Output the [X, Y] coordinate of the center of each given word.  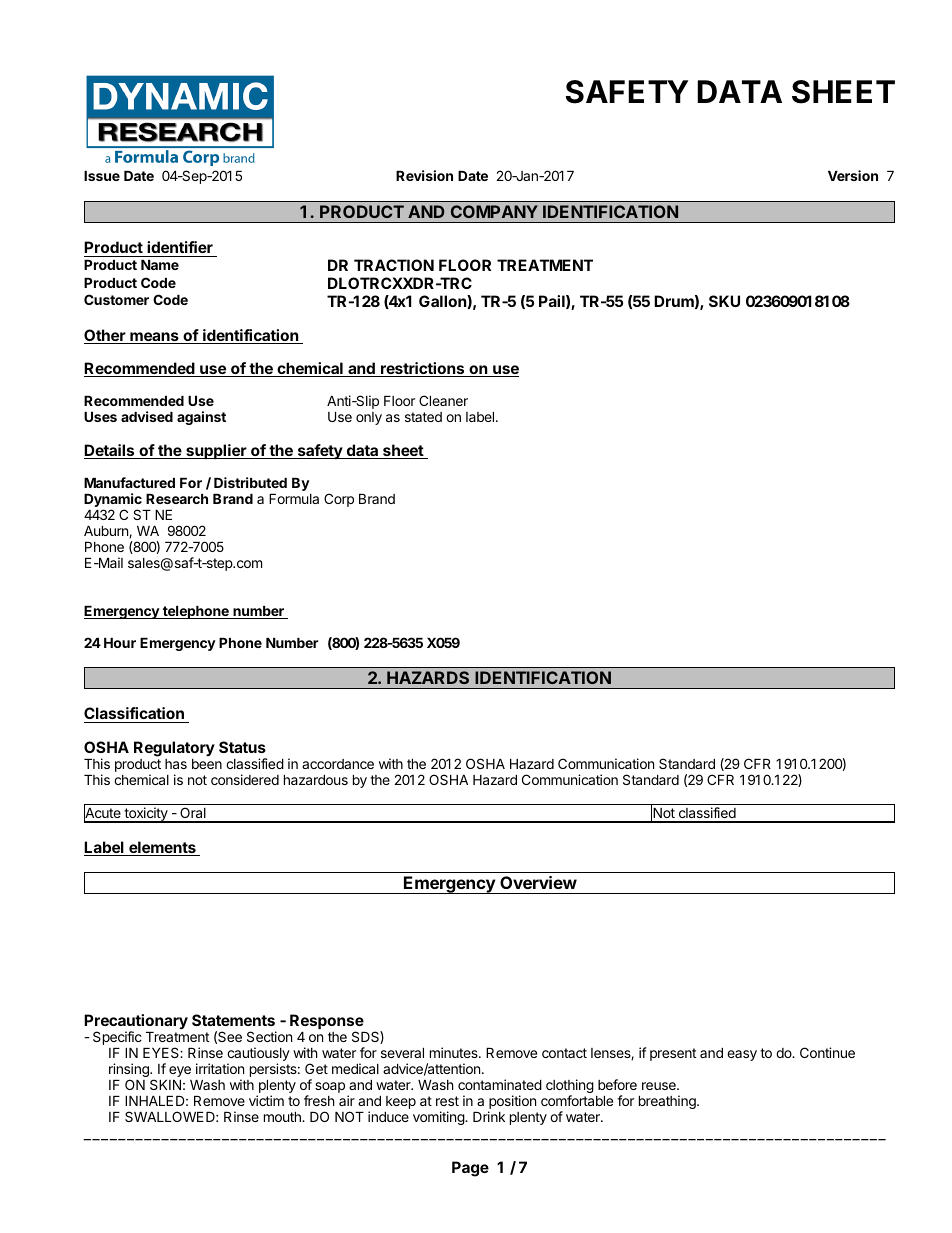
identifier [180, 247]
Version [853, 175]
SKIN [165, 1084]
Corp [339, 500]
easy [742, 1055]
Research [177, 499]
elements [162, 848]
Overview [538, 882]
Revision [424, 175]
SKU [724, 301]
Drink [489, 1116]
